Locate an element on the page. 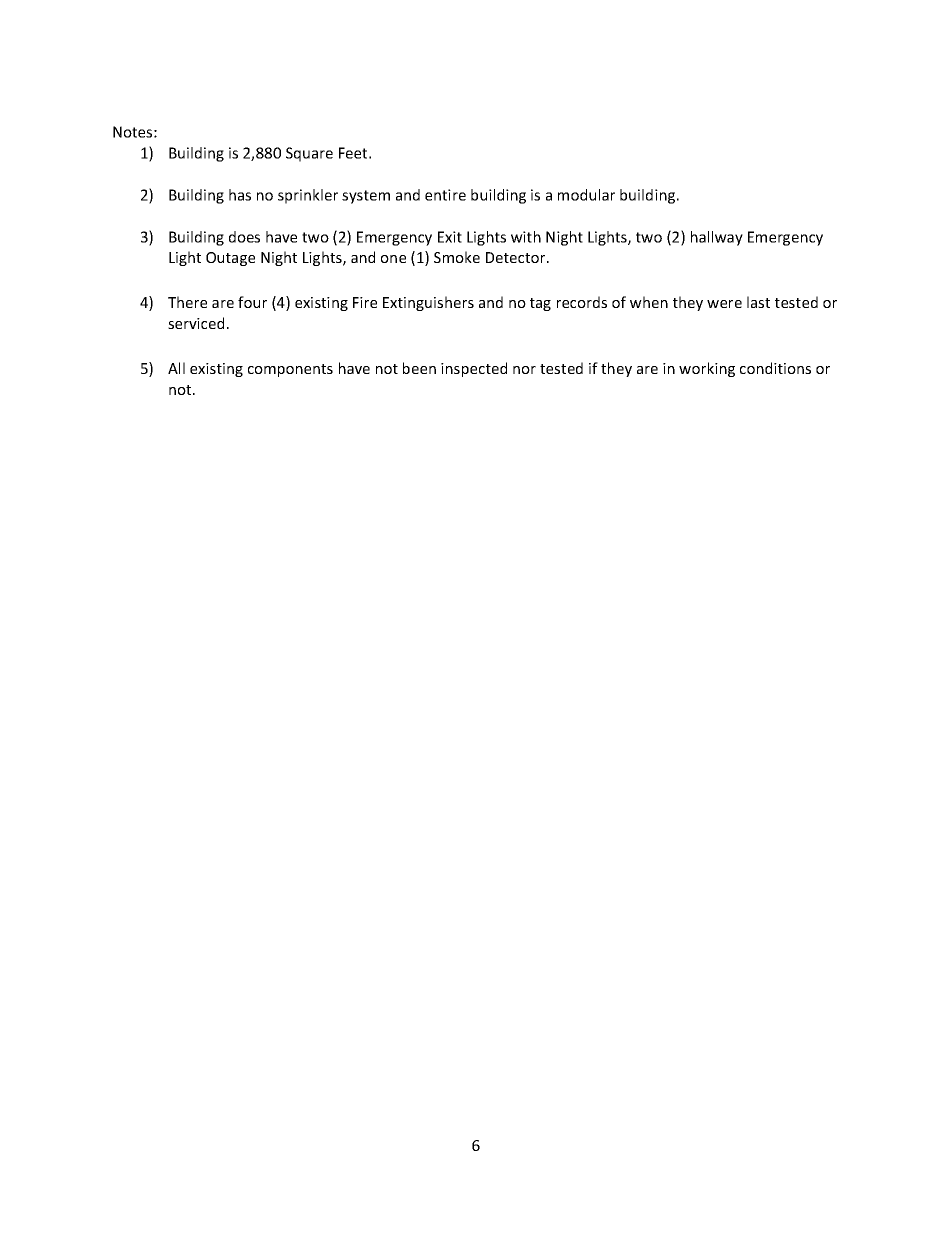 The width and height of the page is (952, 1233). working is located at coordinates (707, 369).
